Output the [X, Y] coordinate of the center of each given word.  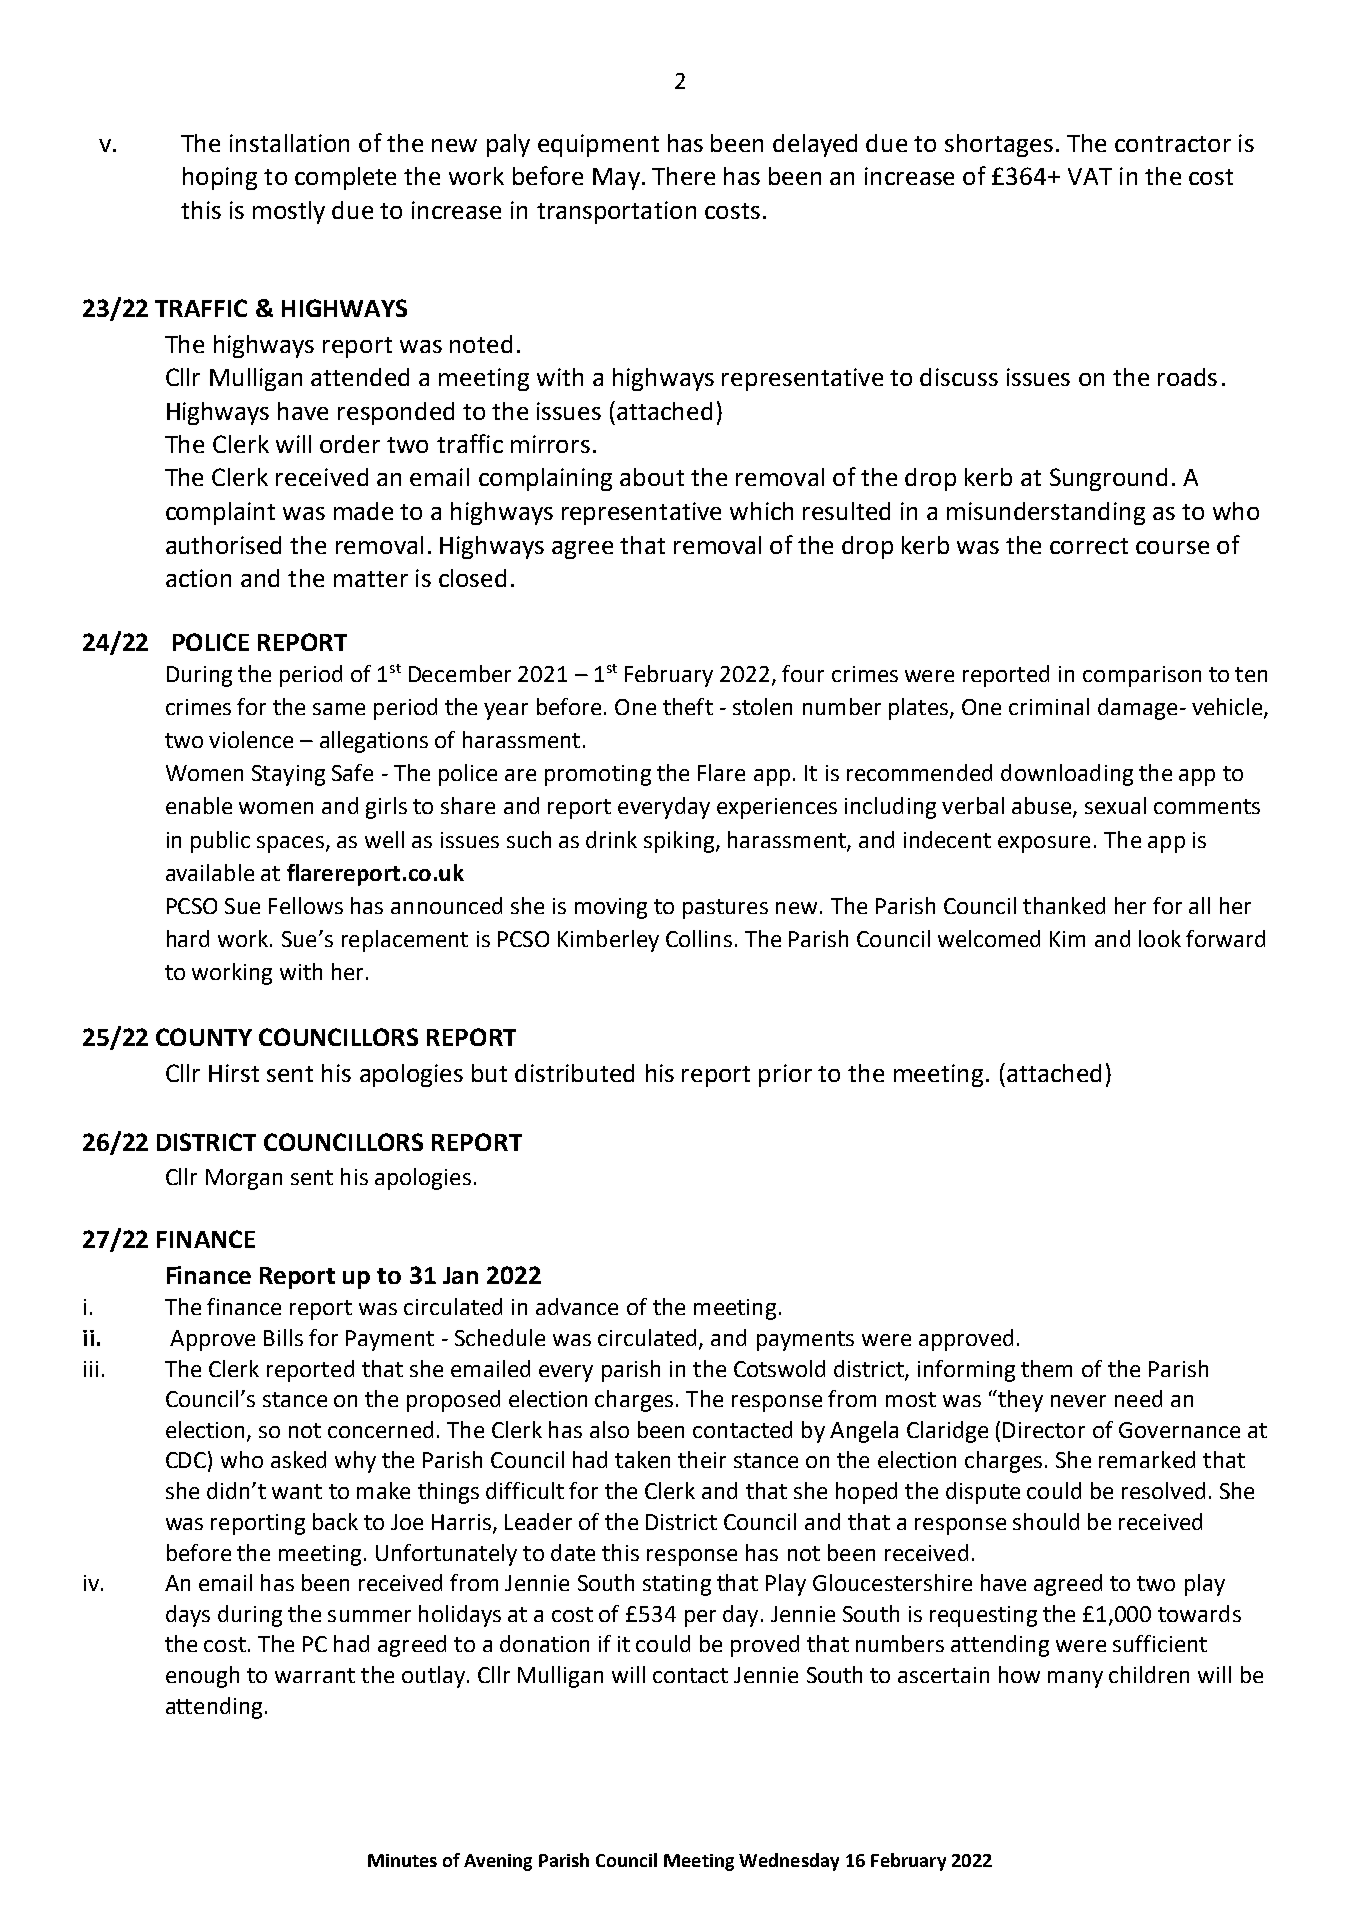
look [1160, 938]
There [683, 176]
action [198, 578]
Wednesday [789, 1862]
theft [688, 706]
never [1078, 1401]
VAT [1090, 176]
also [609, 1429]
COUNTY [204, 1037]
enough [202, 1677]
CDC [186, 1460]
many [1075, 1679]
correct [1089, 546]
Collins [699, 938]
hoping [220, 178]
